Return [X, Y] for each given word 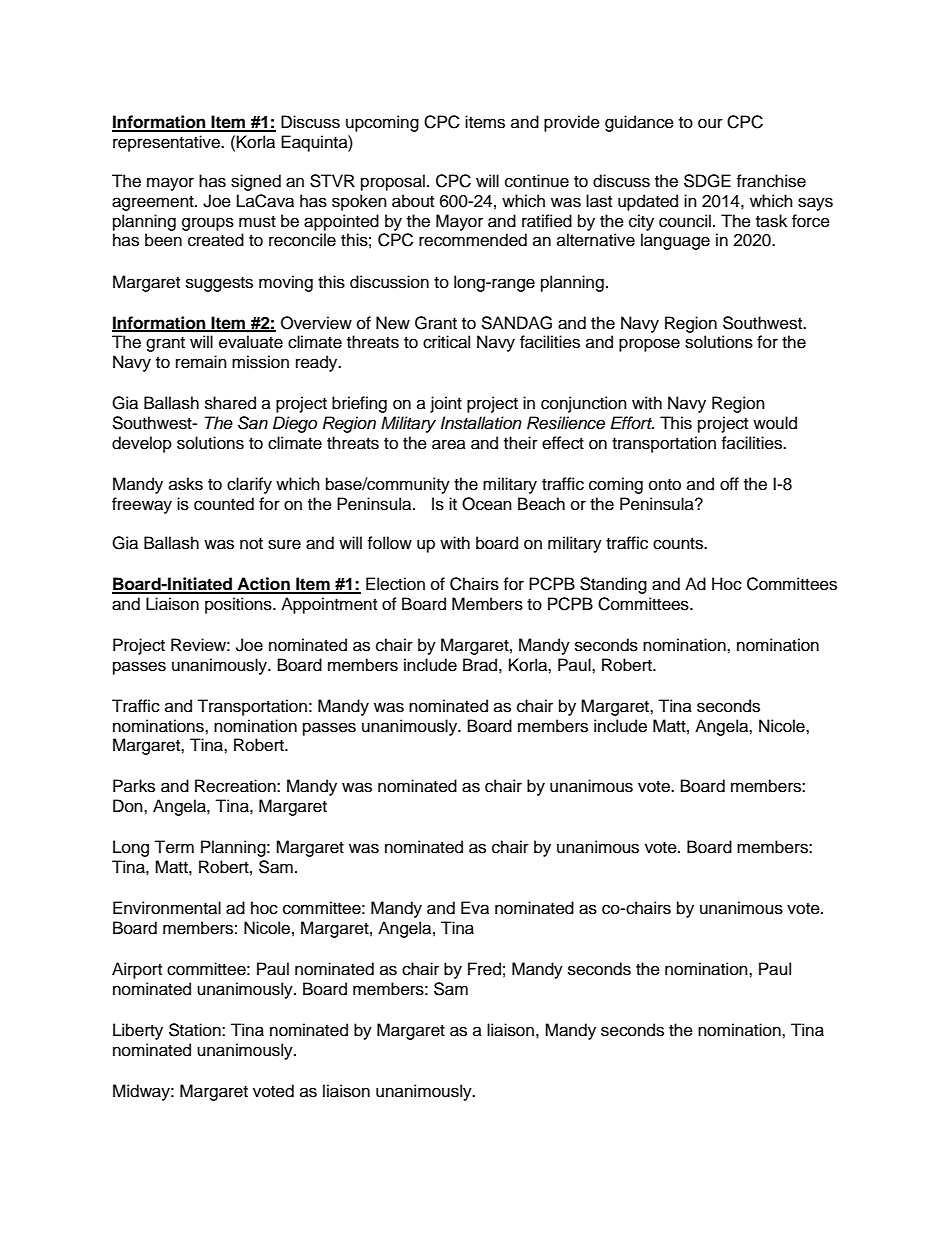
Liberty [138, 1031]
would [775, 423]
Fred [484, 969]
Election [395, 584]
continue [537, 181]
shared [230, 403]
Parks [134, 786]
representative [167, 143]
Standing [613, 585]
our [710, 123]
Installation [481, 423]
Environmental [167, 908]
